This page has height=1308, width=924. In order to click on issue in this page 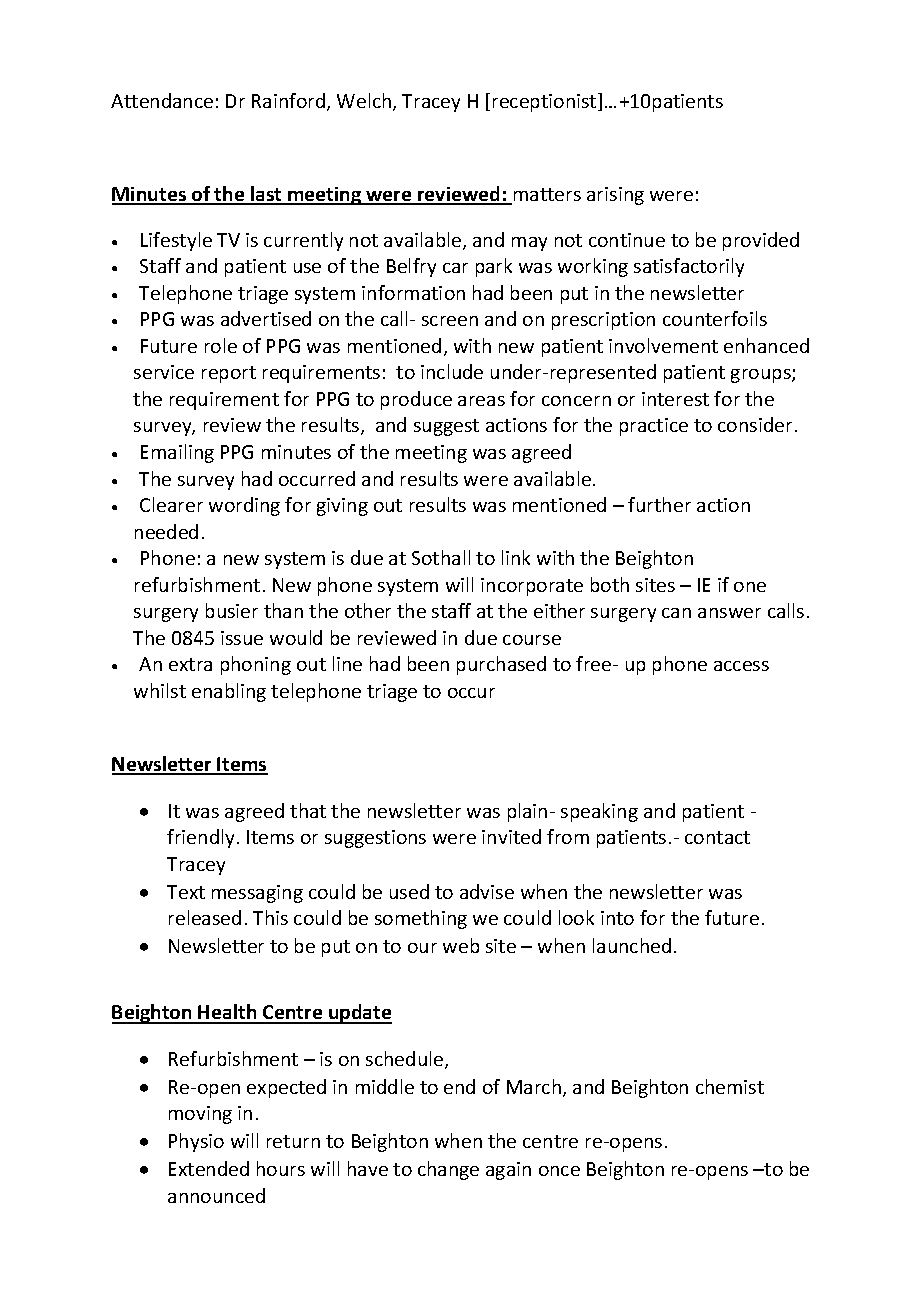, I will do `click(242, 638)`.
